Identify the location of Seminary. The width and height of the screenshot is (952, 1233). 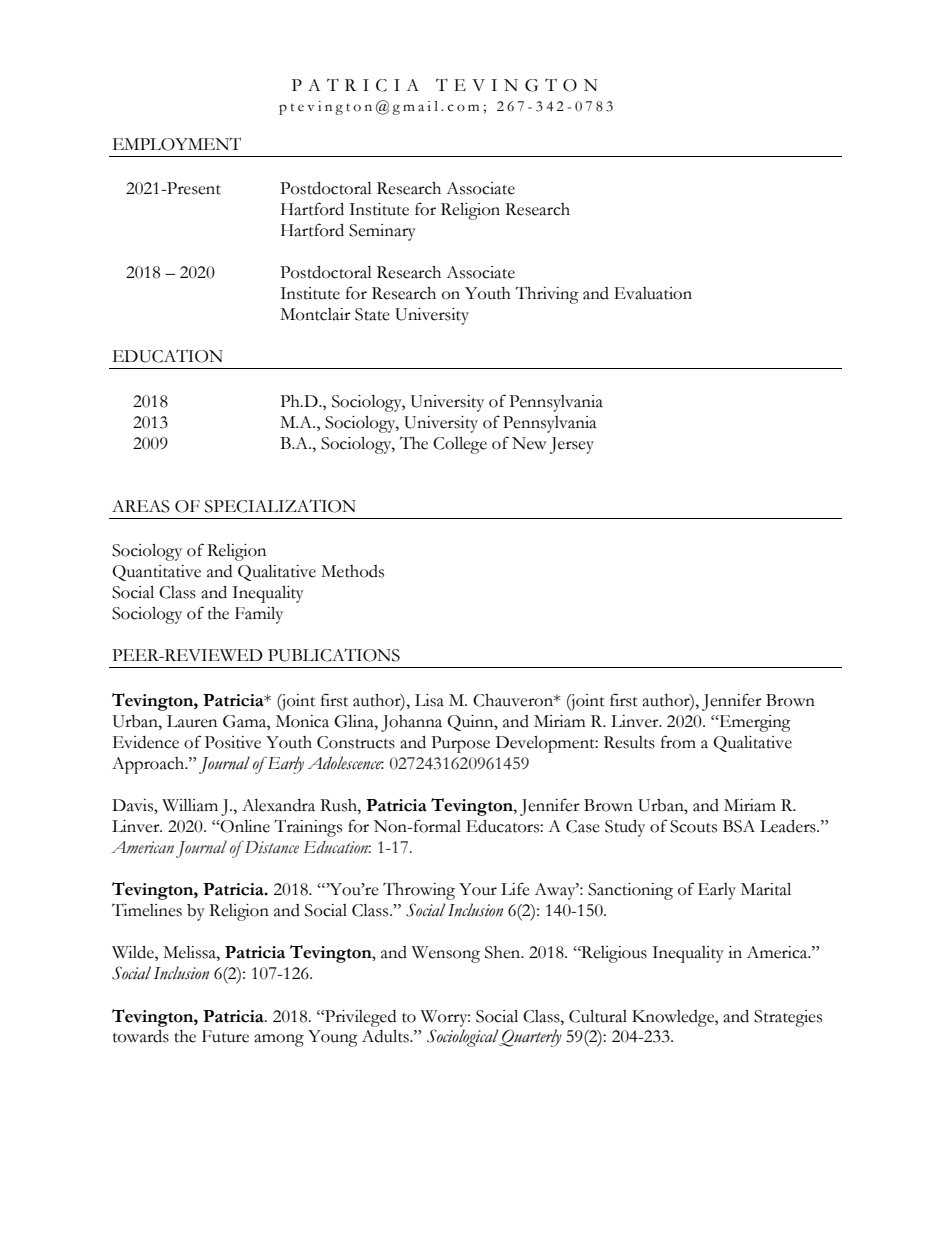
(382, 232).
